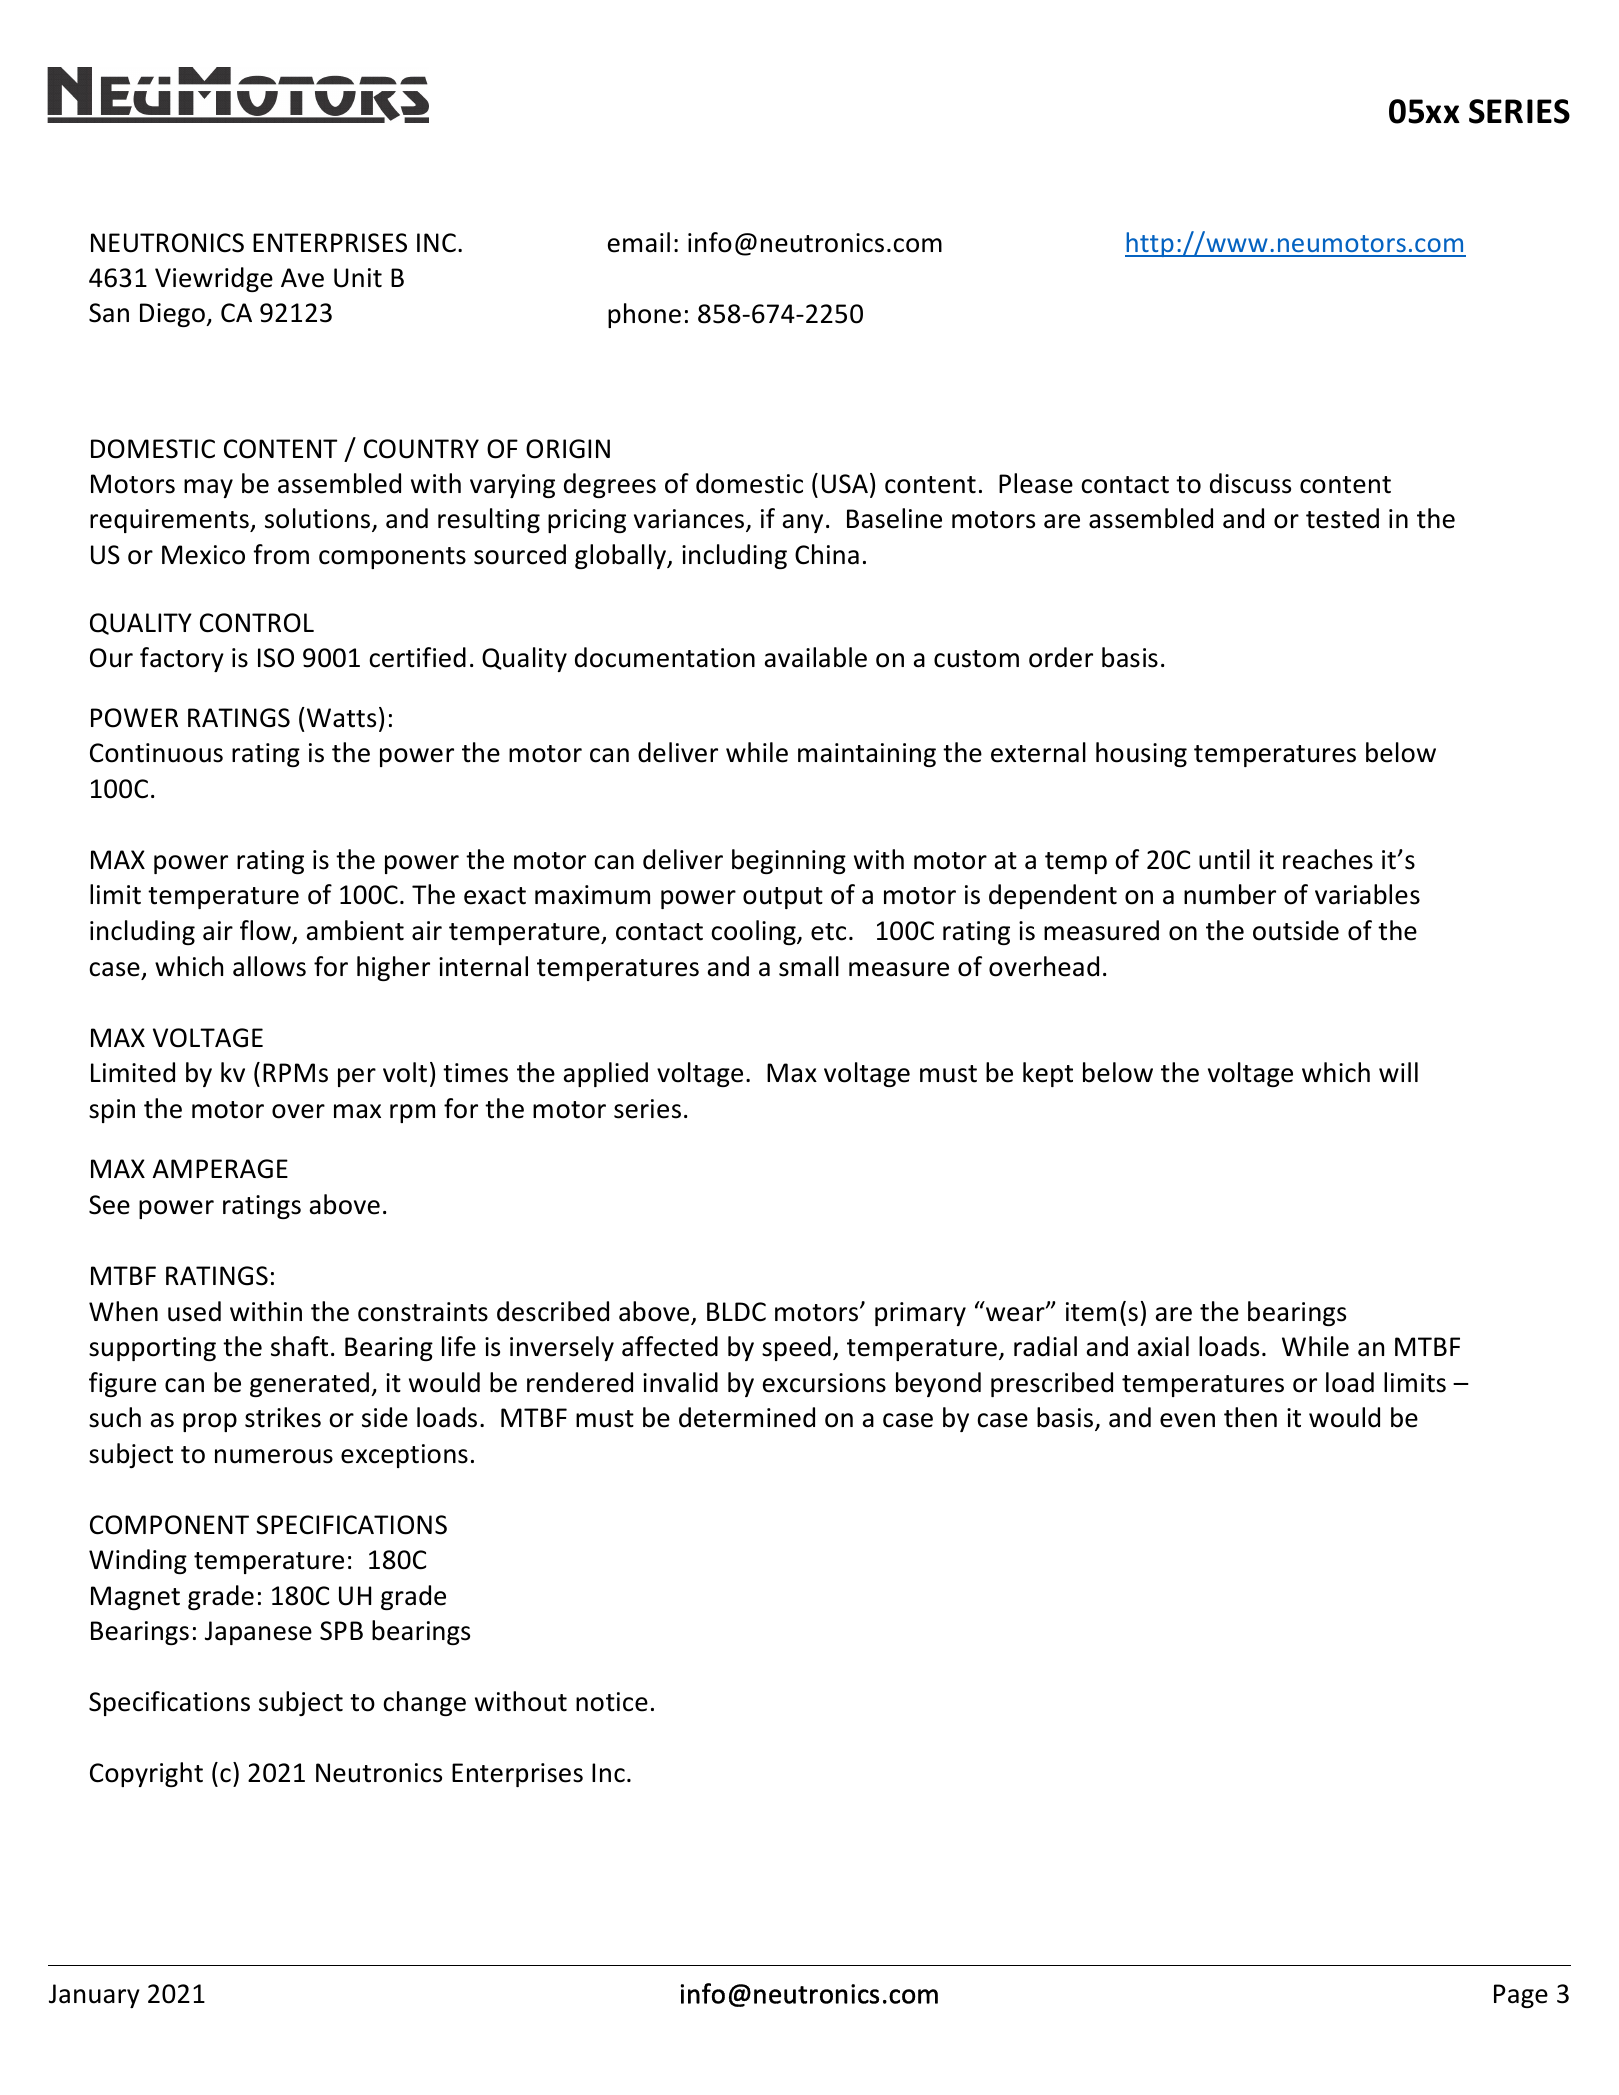  I want to click on Ave, so click(302, 278).
